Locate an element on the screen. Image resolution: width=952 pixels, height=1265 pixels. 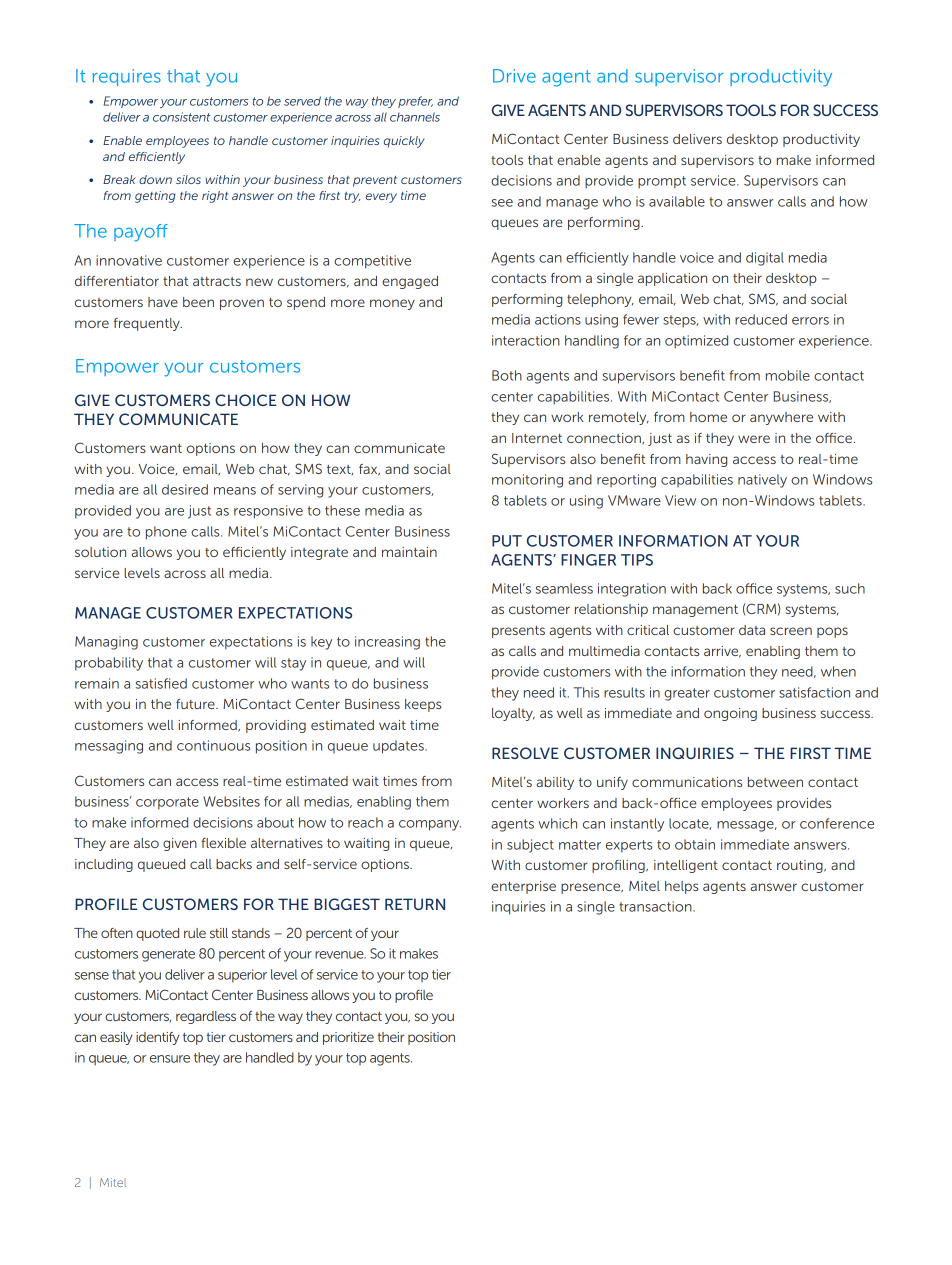
flexible is located at coordinates (223, 843).
